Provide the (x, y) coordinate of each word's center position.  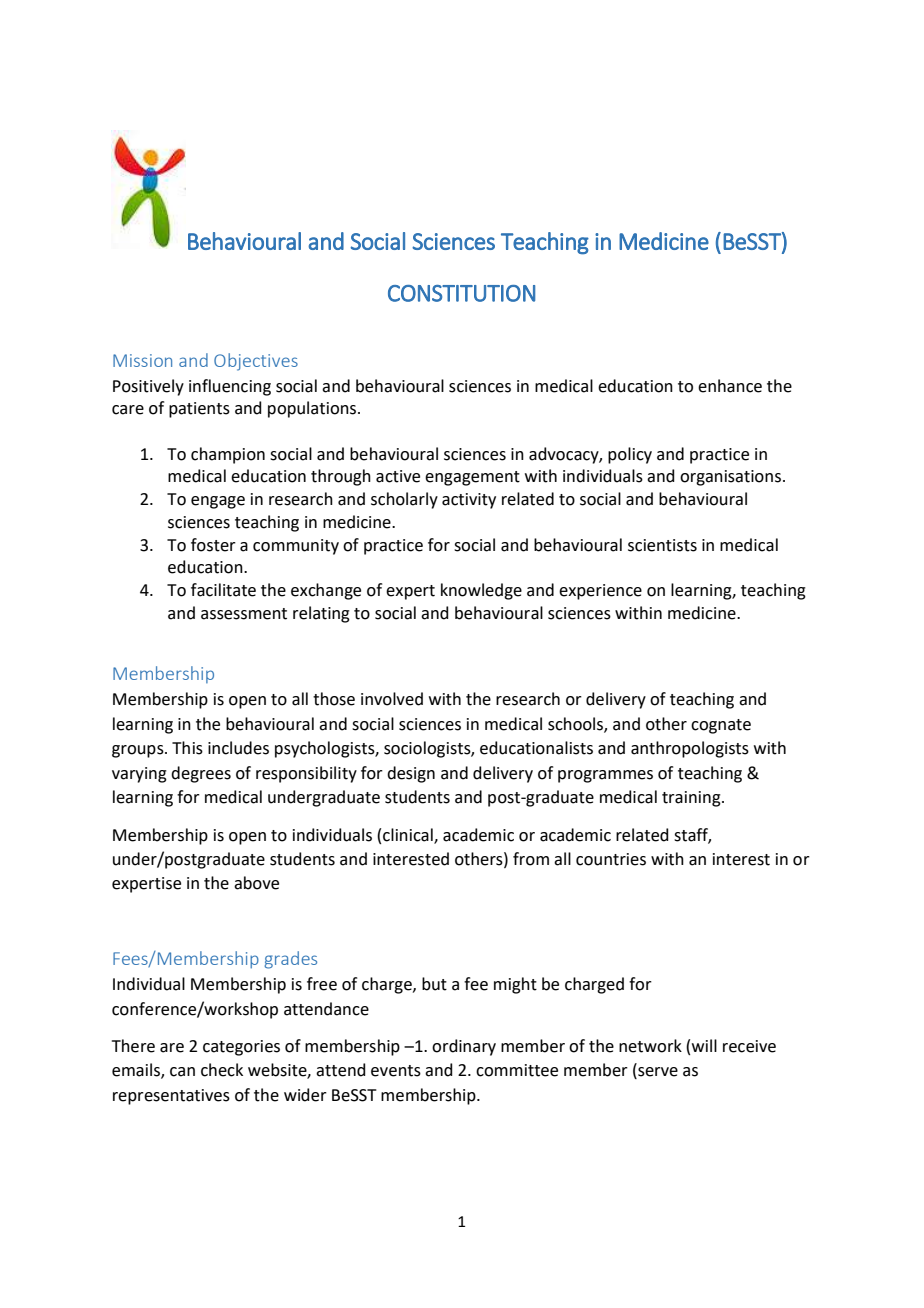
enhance (730, 386)
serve (657, 1073)
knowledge (481, 591)
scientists (662, 545)
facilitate (223, 590)
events (396, 1071)
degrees (201, 774)
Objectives (256, 362)
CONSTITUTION (461, 293)
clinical (409, 835)
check (222, 1070)
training (692, 799)
